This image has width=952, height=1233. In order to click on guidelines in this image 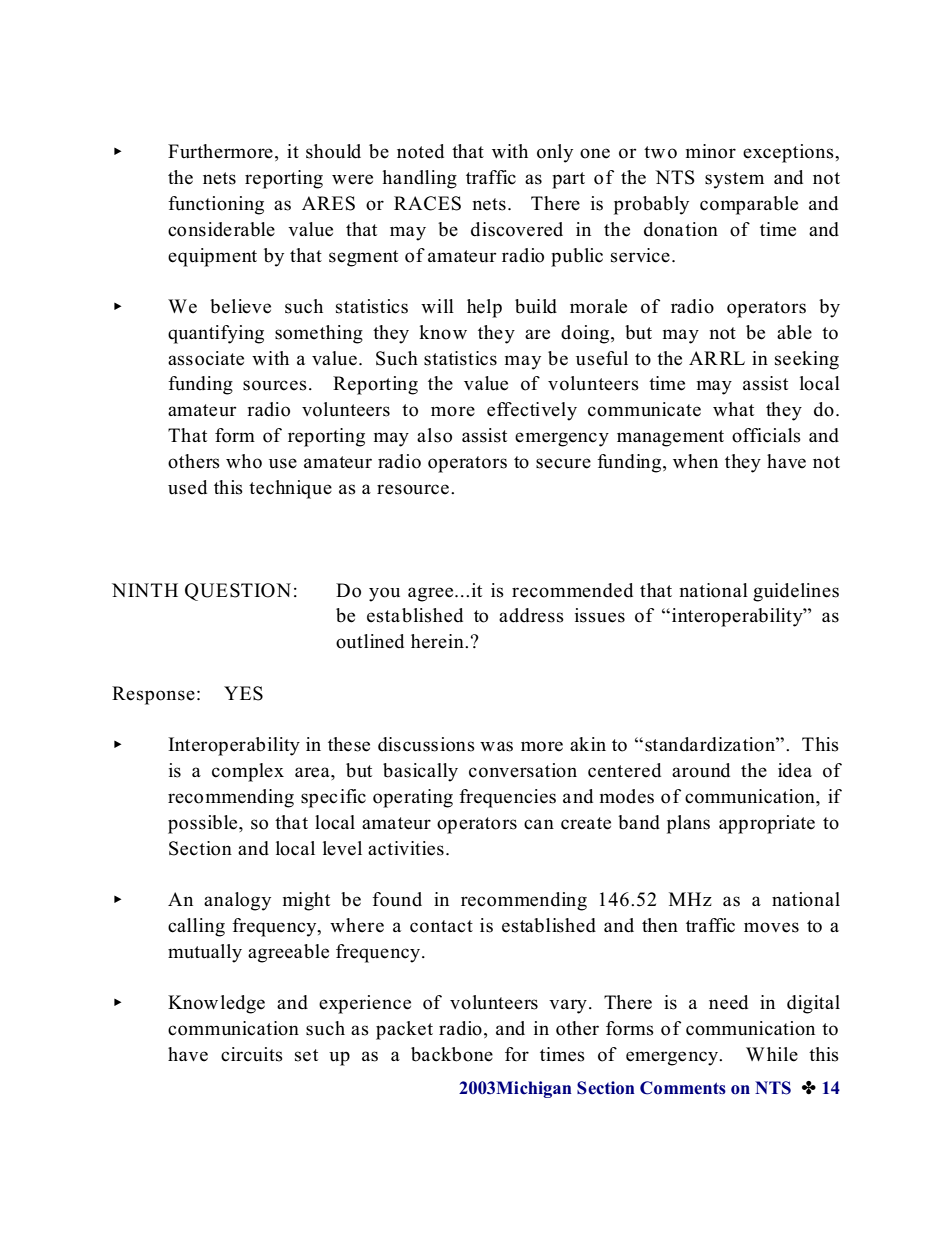, I will do `click(796, 592)`.
